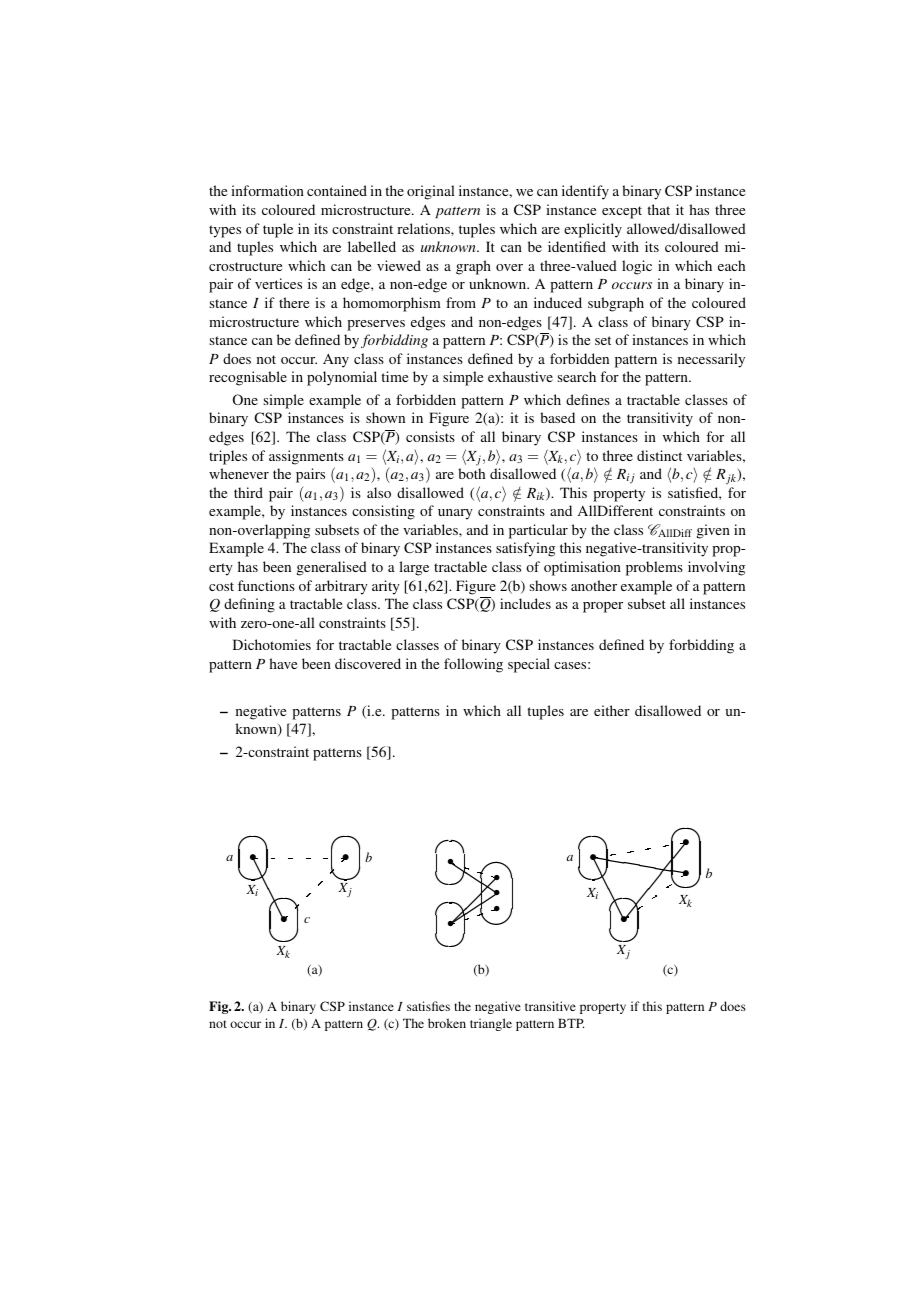  Describe the element at coordinates (658, 209) in the image. I see `that` at that location.
